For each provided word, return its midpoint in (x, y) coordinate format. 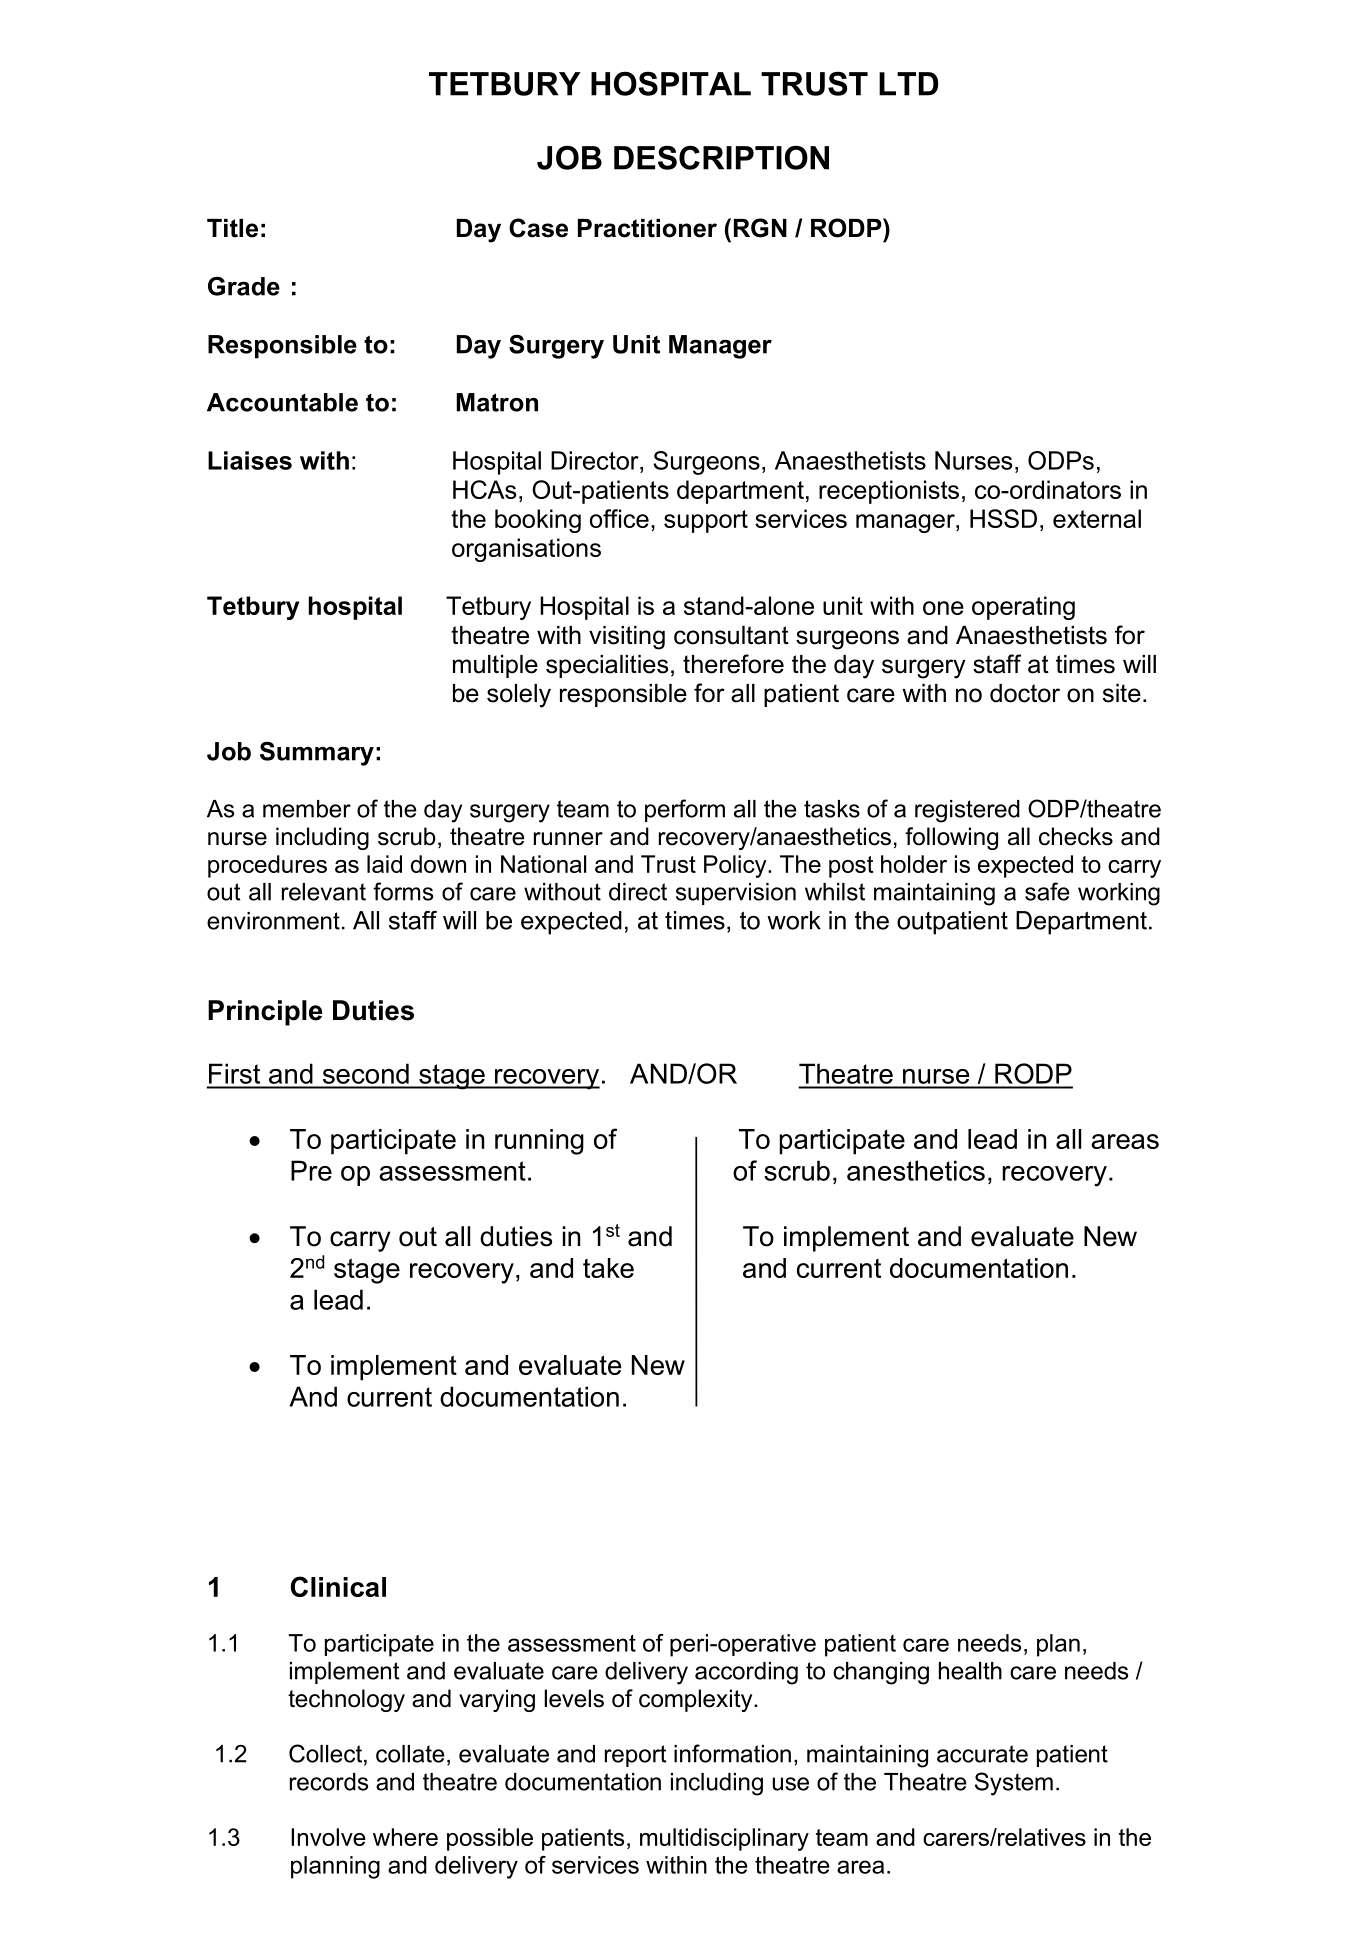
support (706, 521)
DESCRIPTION (721, 157)
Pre (311, 1170)
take (608, 1268)
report (635, 1756)
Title (232, 228)
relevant (324, 892)
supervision (736, 894)
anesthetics (916, 1170)
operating (1023, 608)
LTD (908, 84)
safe (1047, 891)
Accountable (282, 402)
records (329, 1782)
